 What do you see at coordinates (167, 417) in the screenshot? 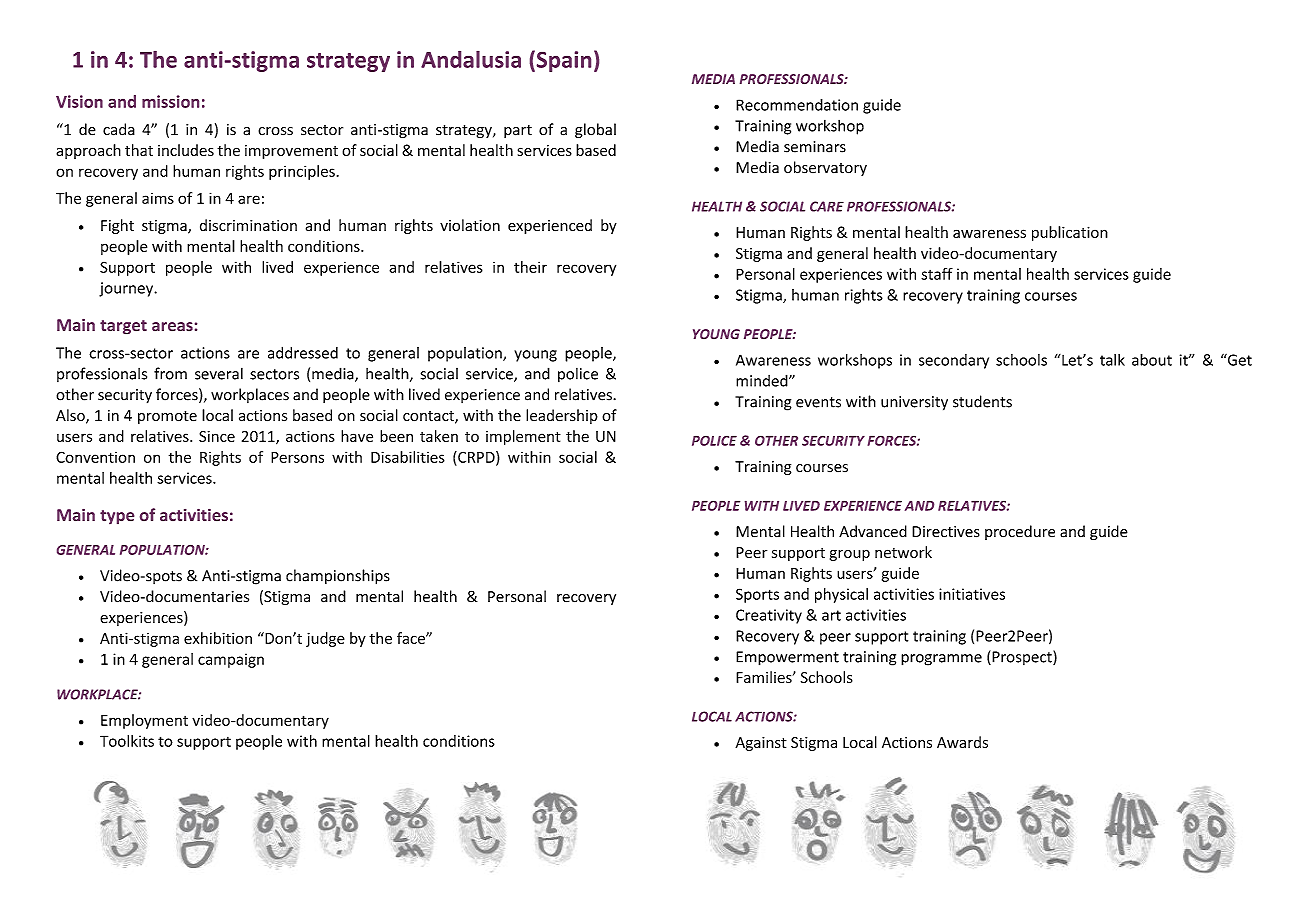
I see `promote` at bounding box center [167, 417].
